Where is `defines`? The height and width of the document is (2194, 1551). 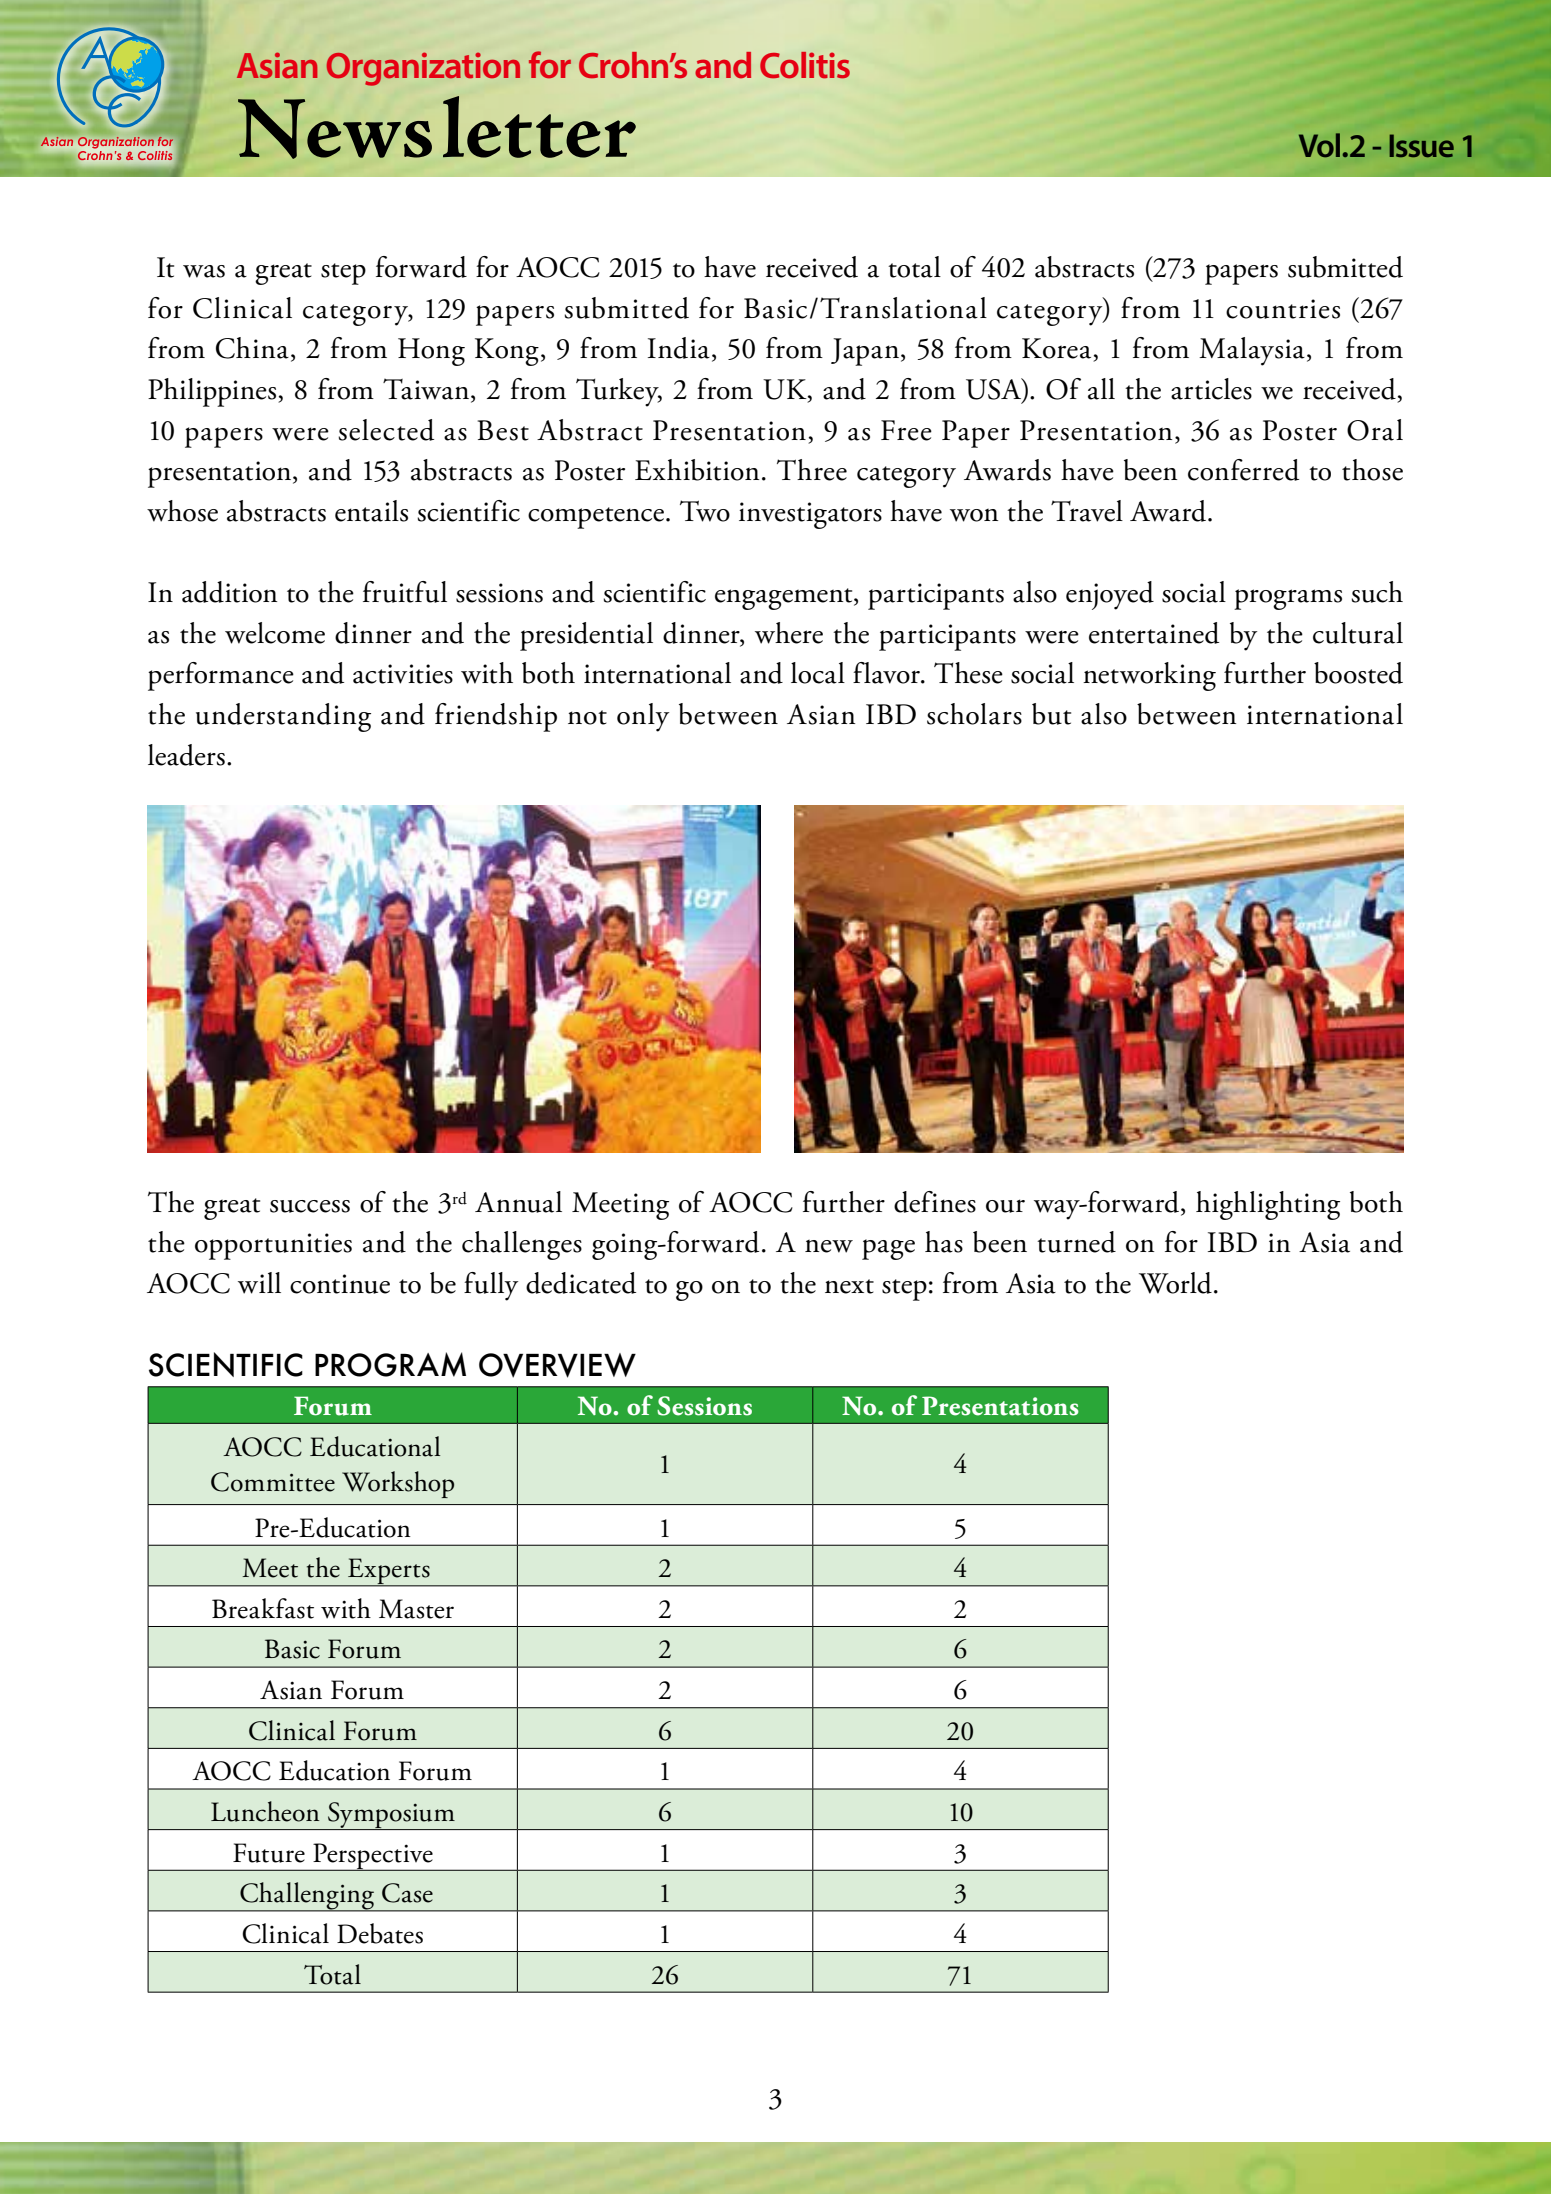
defines is located at coordinates (935, 1202).
